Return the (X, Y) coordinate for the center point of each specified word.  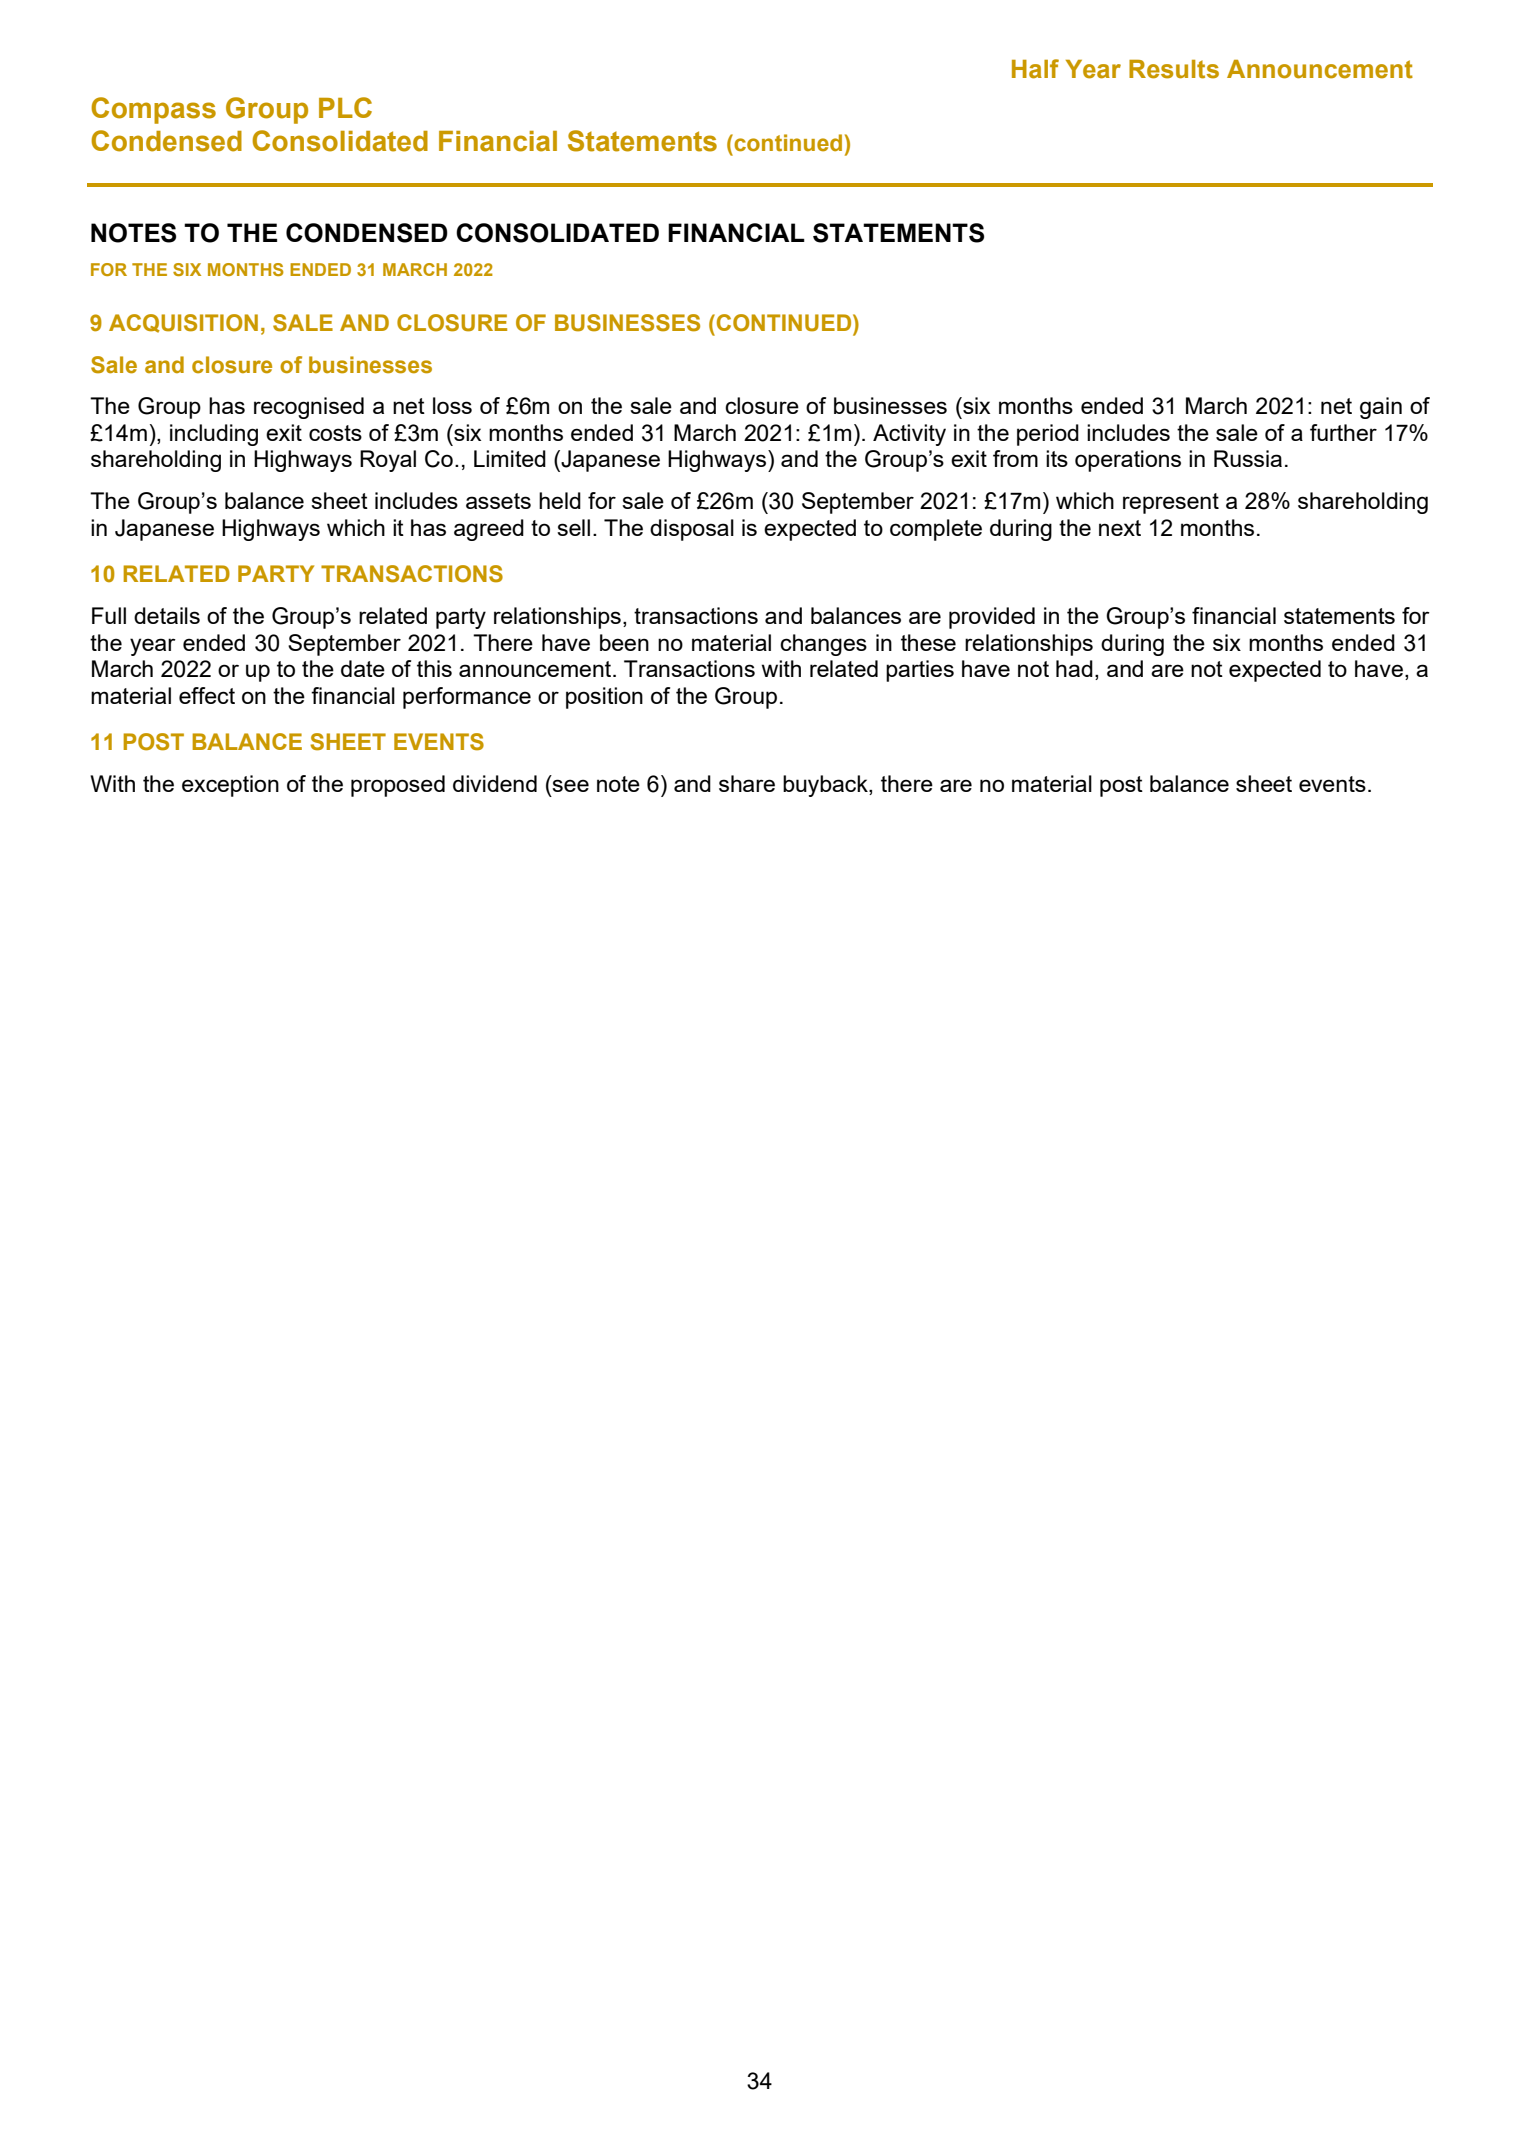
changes (823, 645)
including (214, 435)
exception (230, 786)
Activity (909, 435)
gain (1381, 408)
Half (1035, 69)
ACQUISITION (183, 323)
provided (992, 618)
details (167, 615)
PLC (345, 107)
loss (452, 405)
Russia (1248, 458)
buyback (826, 786)
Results (1174, 69)
